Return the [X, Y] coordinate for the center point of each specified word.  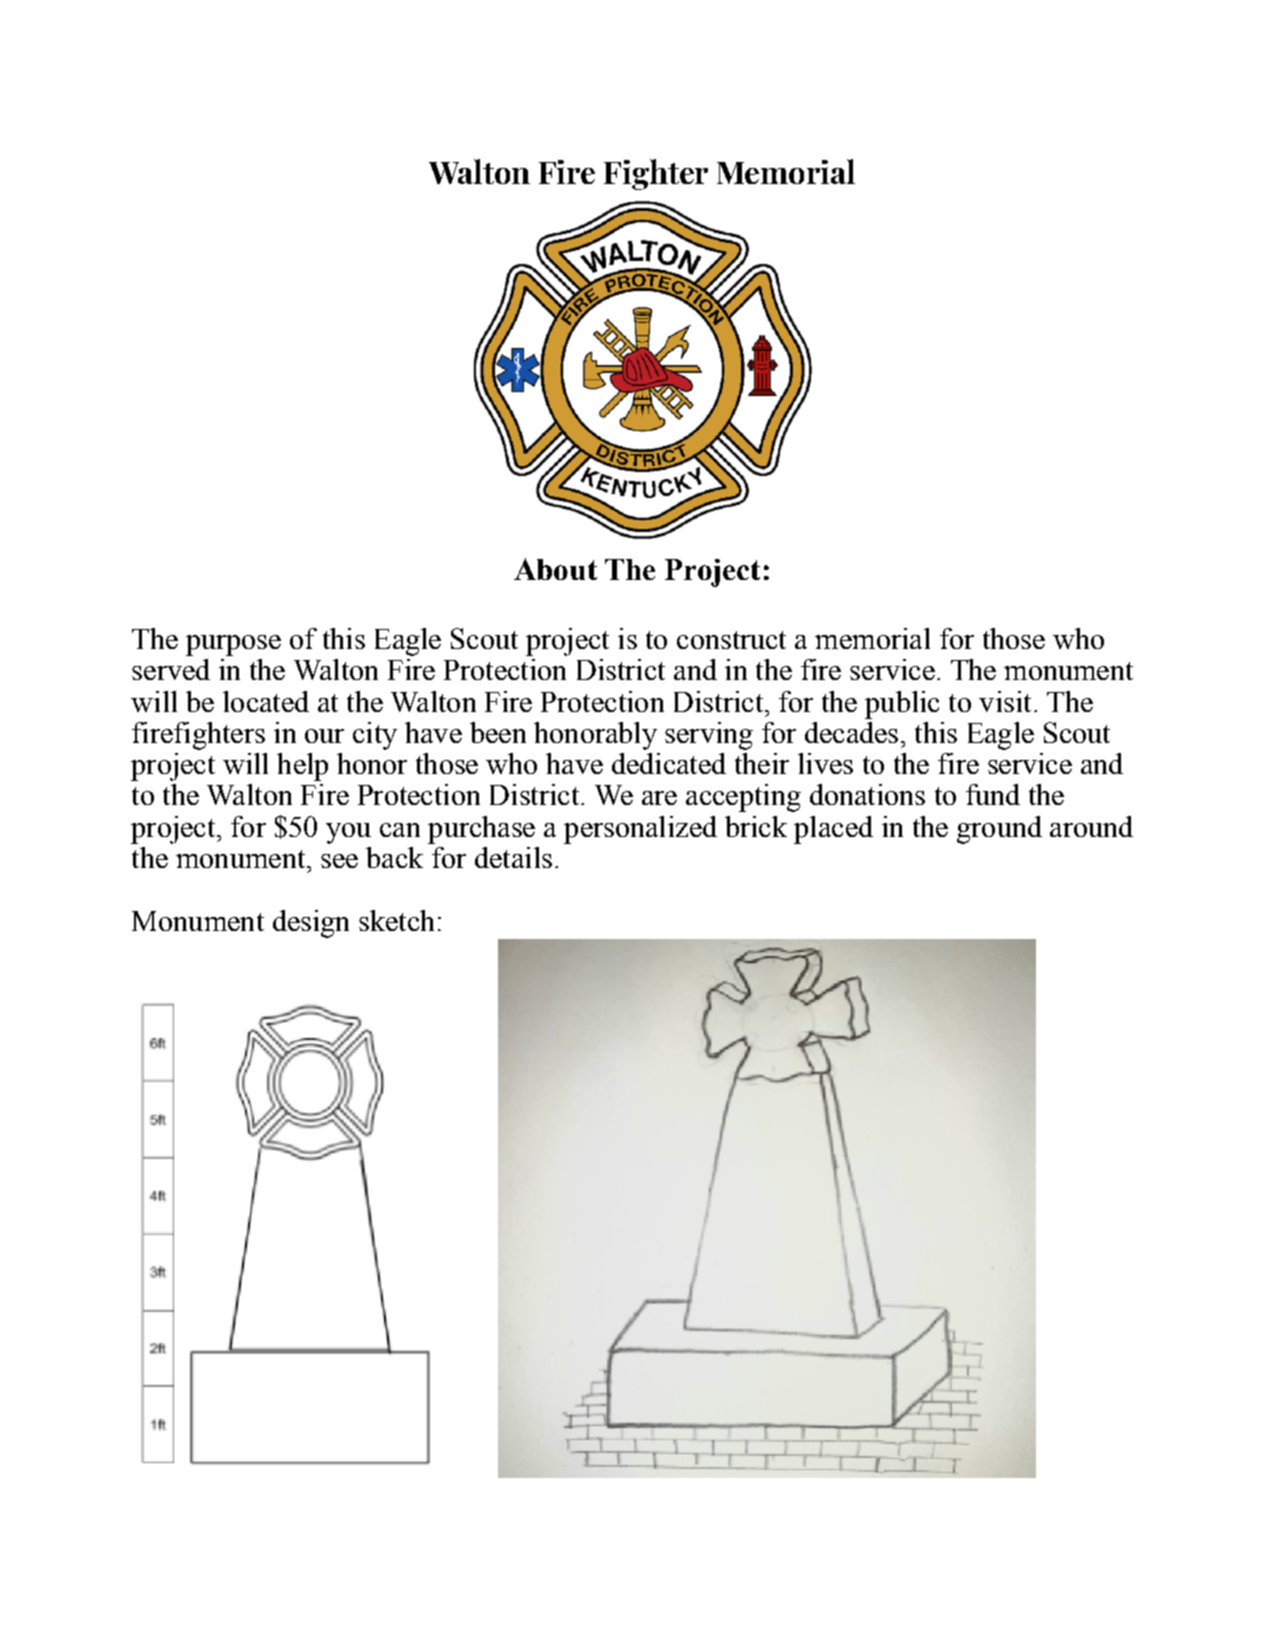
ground [999, 830]
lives [825, 763]
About [555, 569]
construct [731, 640]
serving [709, 736]
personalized [640, 830]
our [324, 736]
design [311, 924]
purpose [233, 645]
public [902, 705]
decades [851, 732]
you [348, 833]
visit [1005, 701]
